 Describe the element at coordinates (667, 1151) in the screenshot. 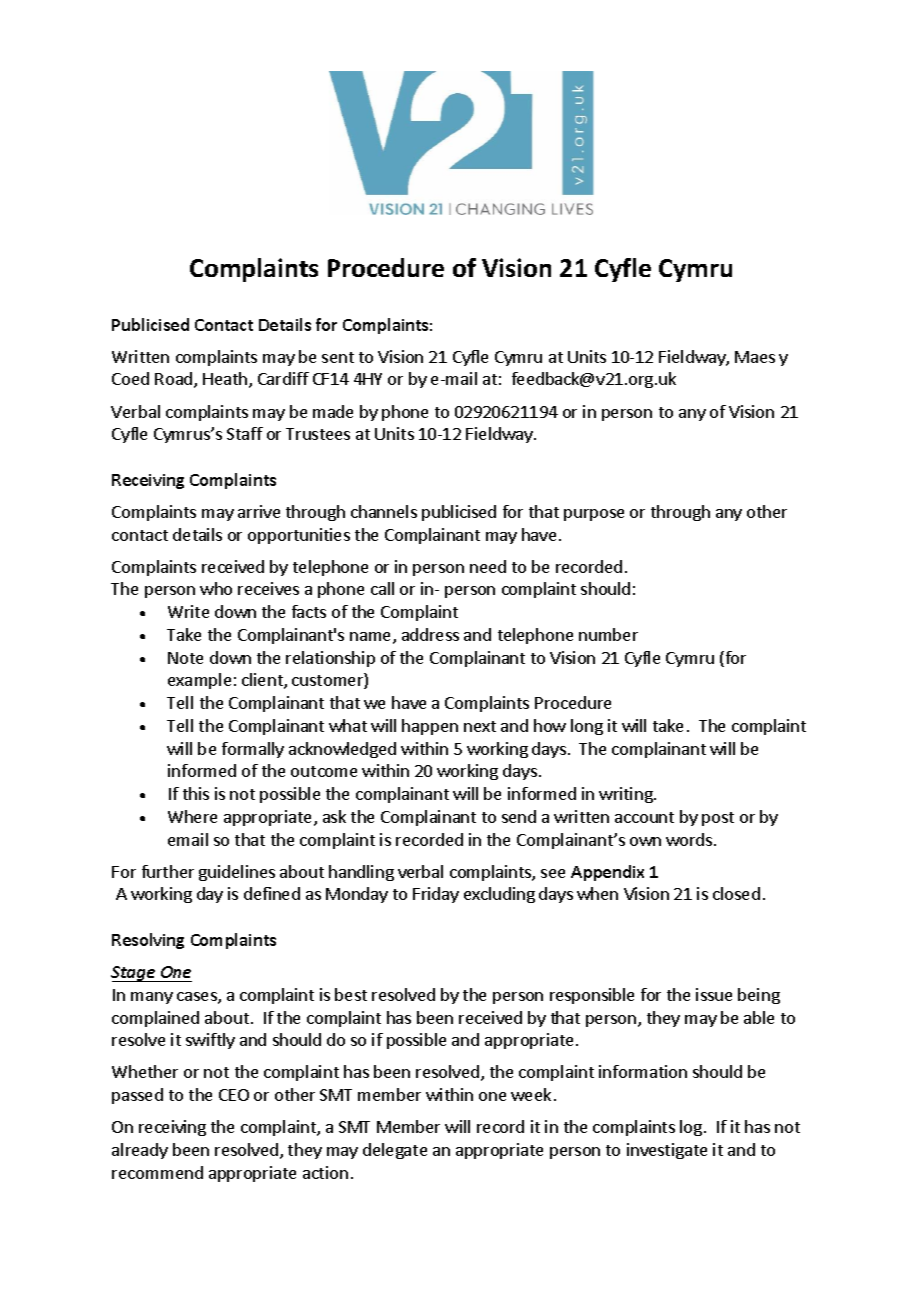

I see `investigate` at that location.
